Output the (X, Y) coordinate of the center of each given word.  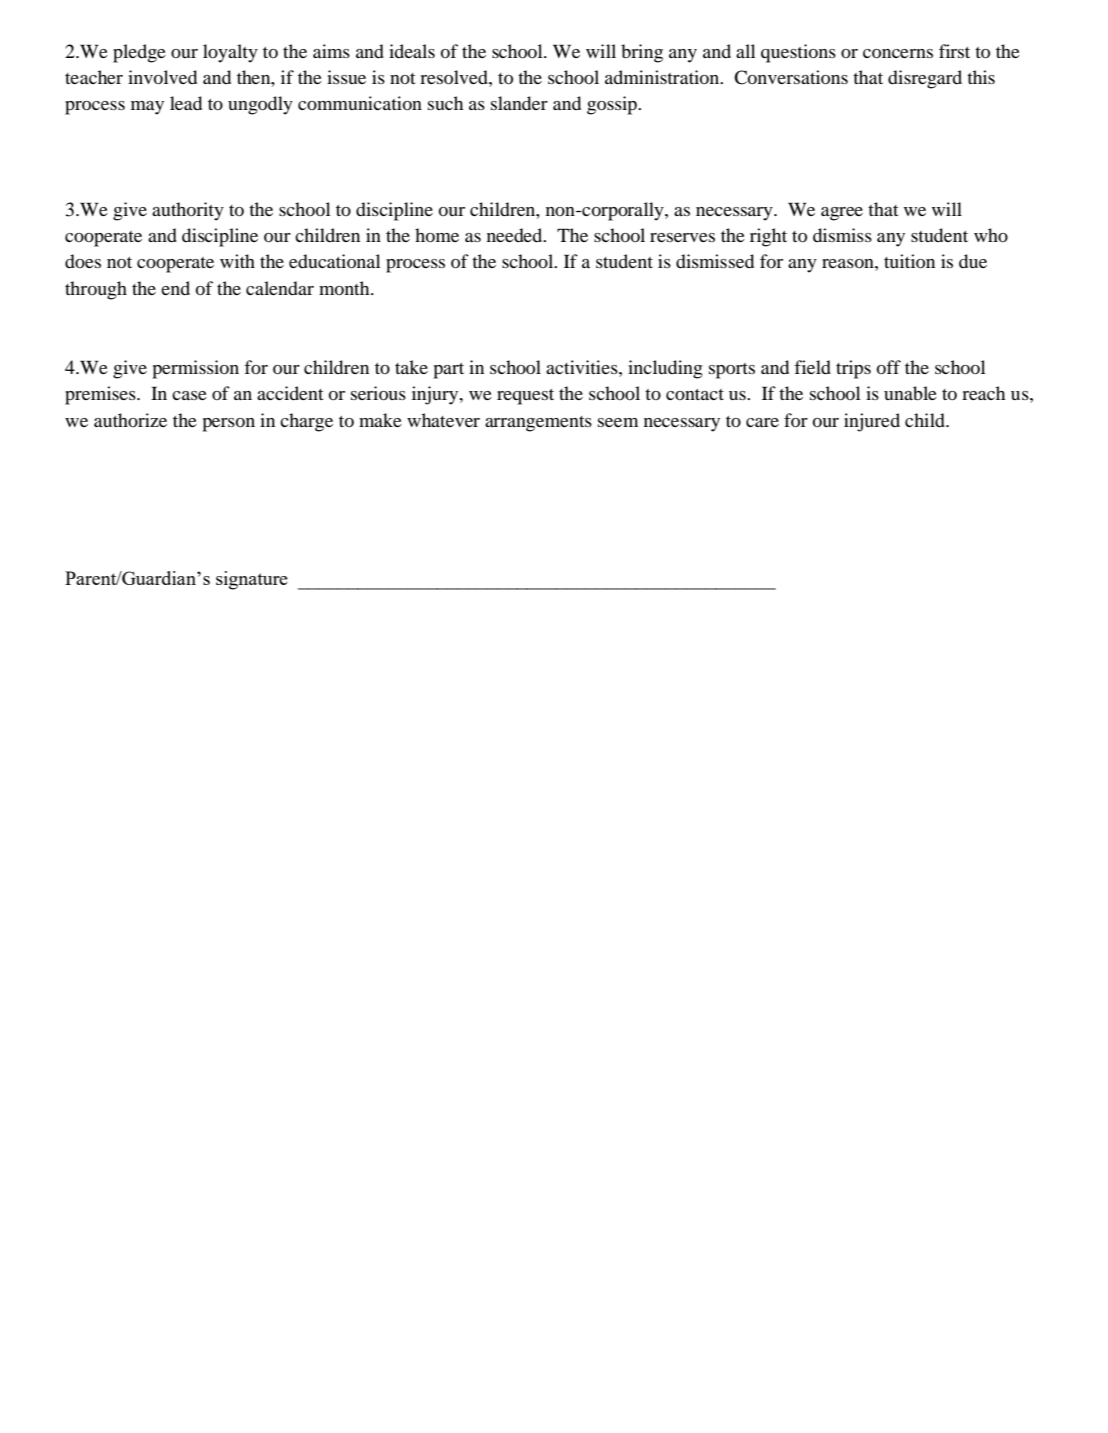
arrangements (538, 424)
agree (842, 214)
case (189, 395)
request (525, 397)
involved (162, 77)
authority (188, 211)
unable (910, 393)
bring (642, 53)
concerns (898, 53)
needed (516, 235)
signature (252, 580)
